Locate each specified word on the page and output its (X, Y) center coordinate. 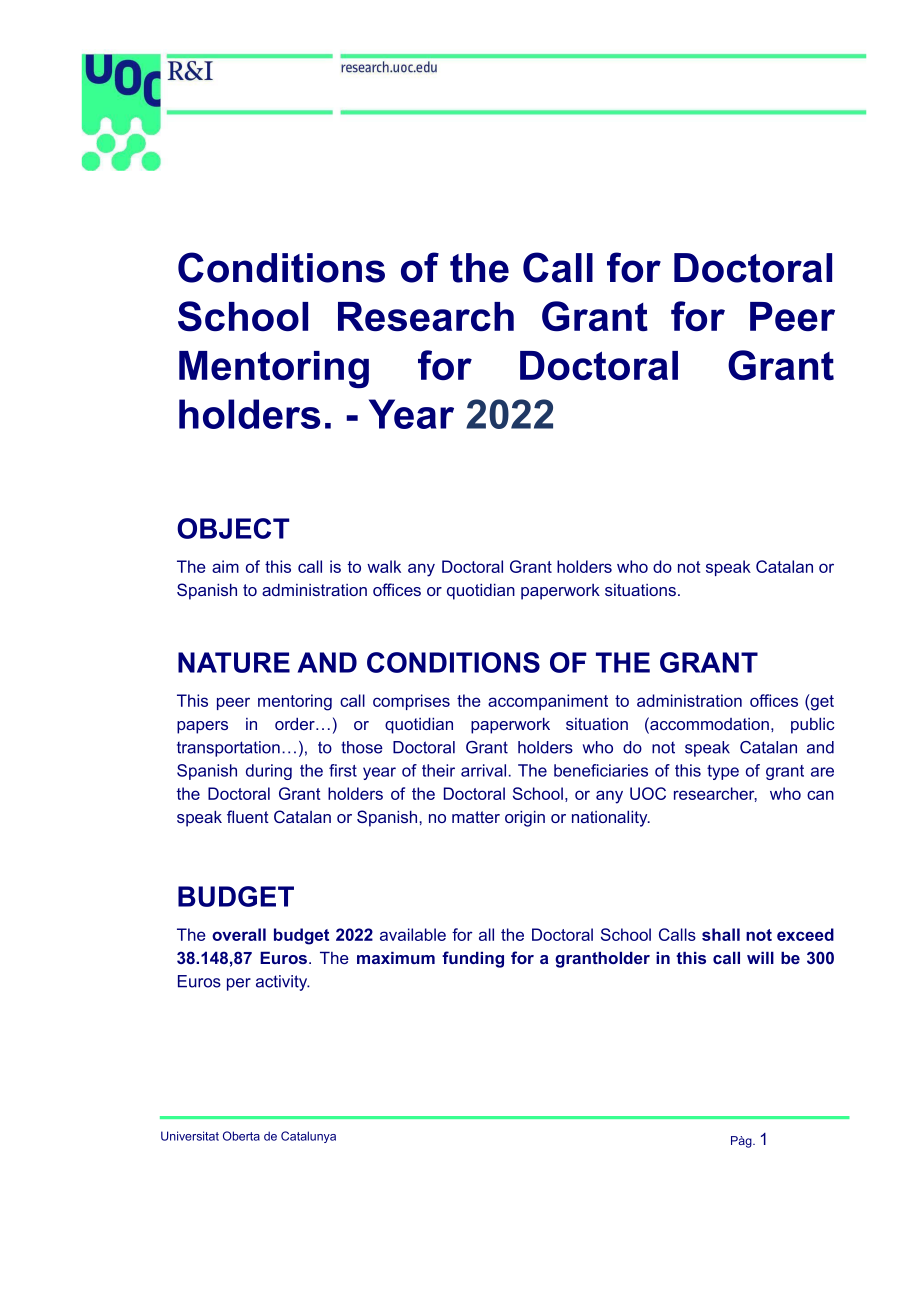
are (822, 772)
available (413, 934)
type (723, 772)
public (813, 726)
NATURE (234, 662)
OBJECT (233, 528)
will (760, 958)
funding (473, 959)
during (269, 772)
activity (283, 983)
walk (384, 566)
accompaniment (548, 702)
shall (721, 934)
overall (239, 934)
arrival (483, 770)
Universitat (190, 1136)
